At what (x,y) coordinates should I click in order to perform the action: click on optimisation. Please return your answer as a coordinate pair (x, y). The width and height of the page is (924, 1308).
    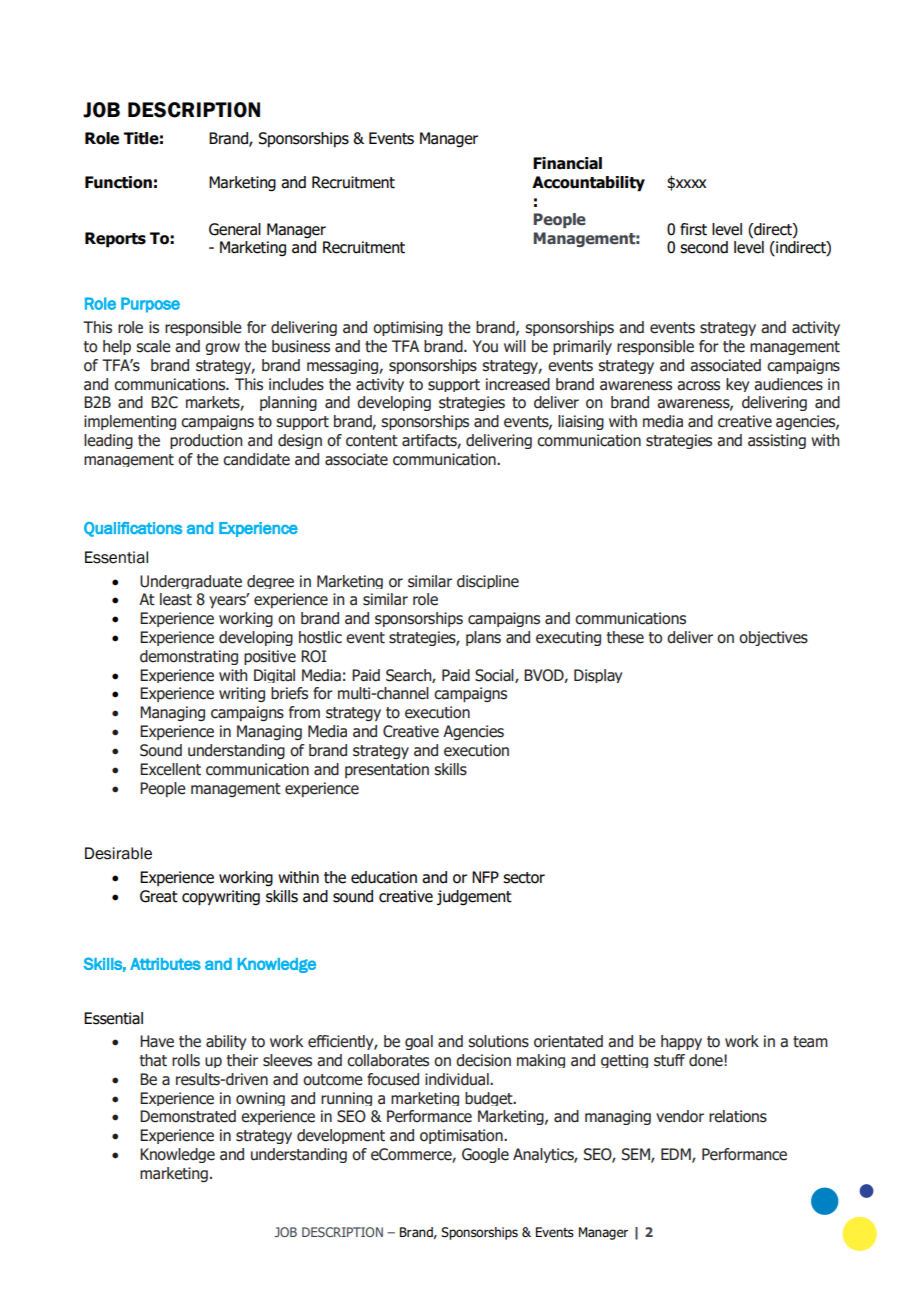
    Looking at the image, I should click on (462, 1136).
